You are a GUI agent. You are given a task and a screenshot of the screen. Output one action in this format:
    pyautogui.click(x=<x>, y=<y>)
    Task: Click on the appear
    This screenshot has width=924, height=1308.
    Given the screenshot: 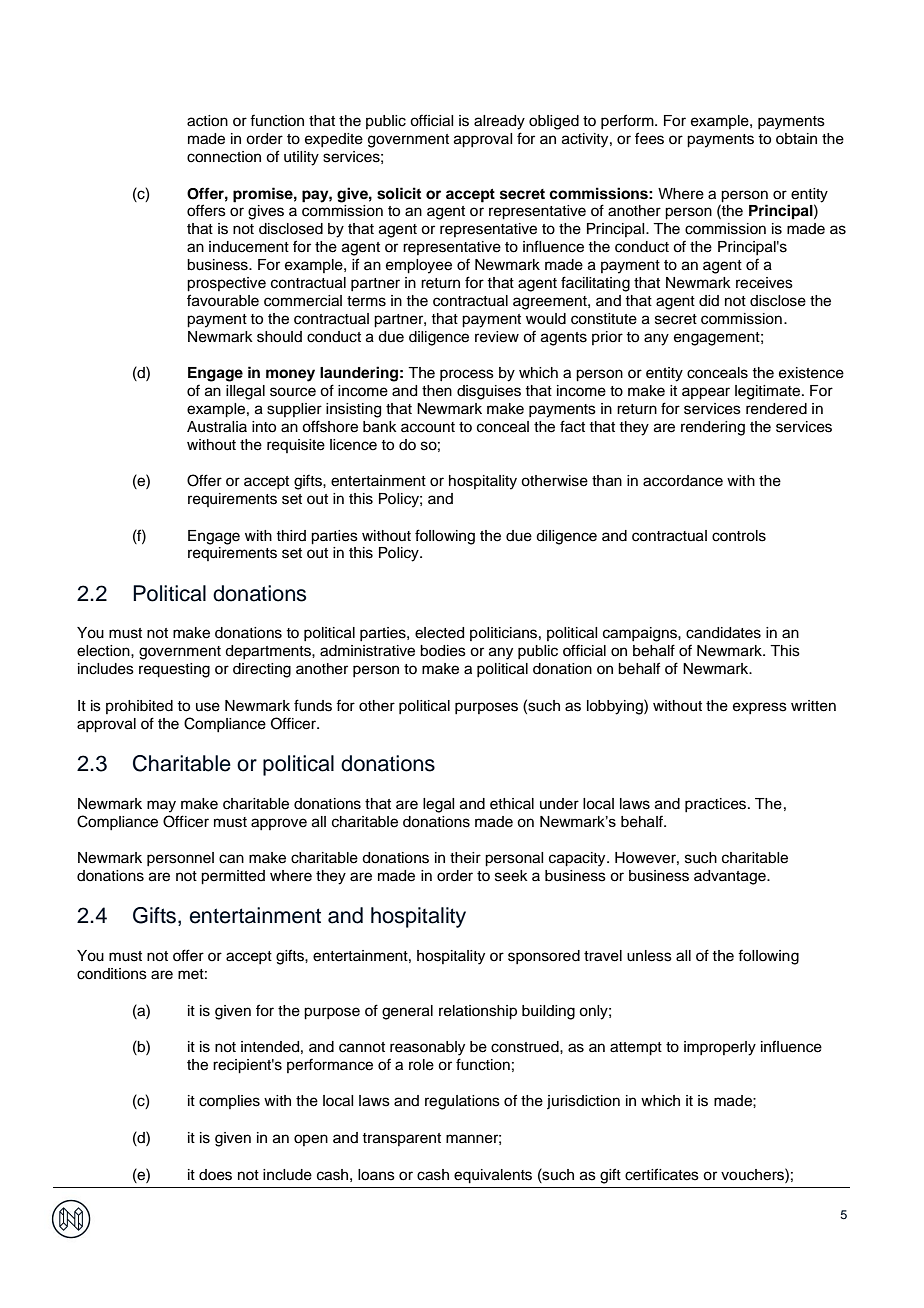 What is the action you would take?
    pyautogui.click(x=706, y=393)
